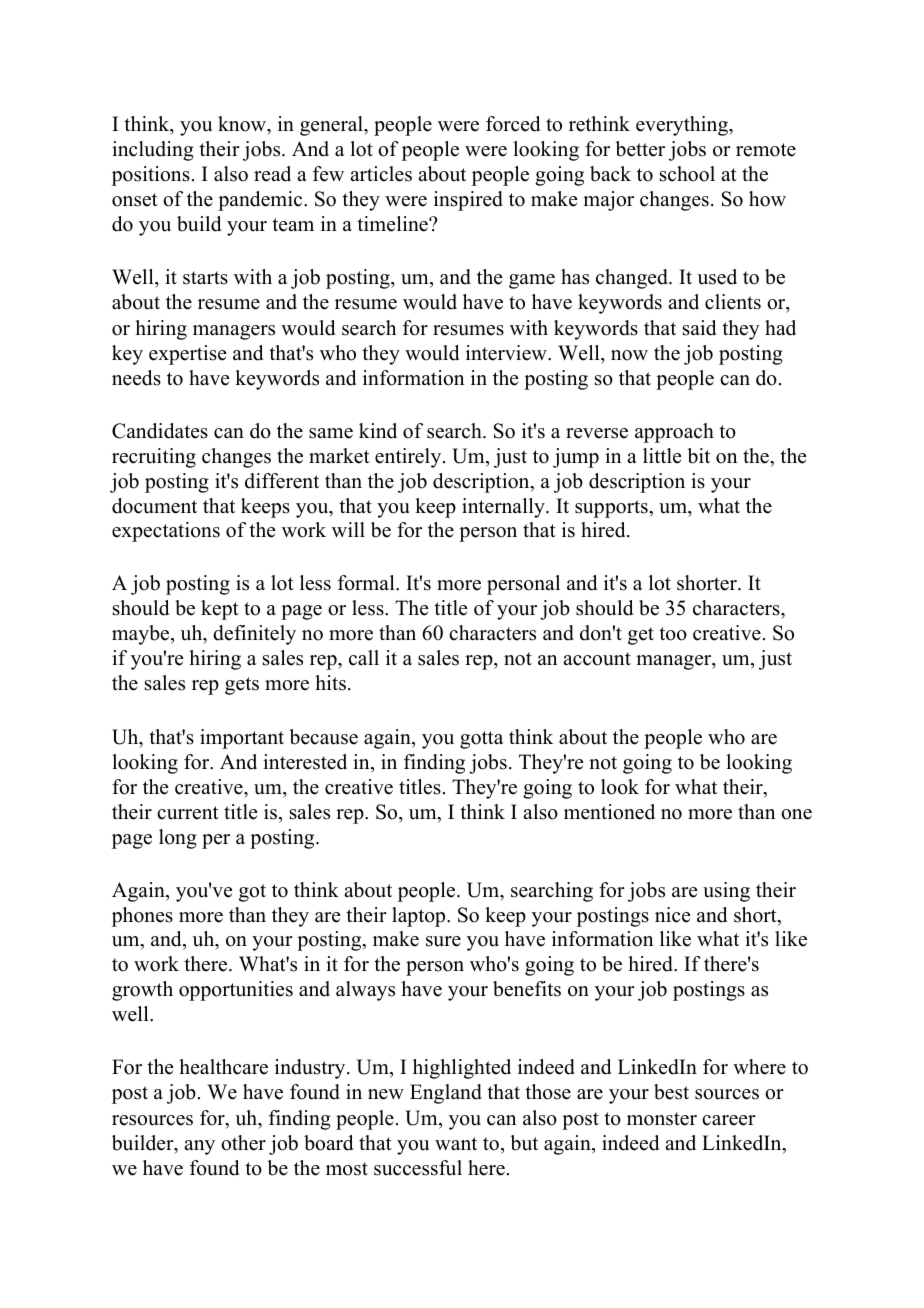 Image resolution: width=924 pixels, height=1308 pixels. Describe the element at coordinates (456, 1143) in the screenshot. I see `want` at that location.
